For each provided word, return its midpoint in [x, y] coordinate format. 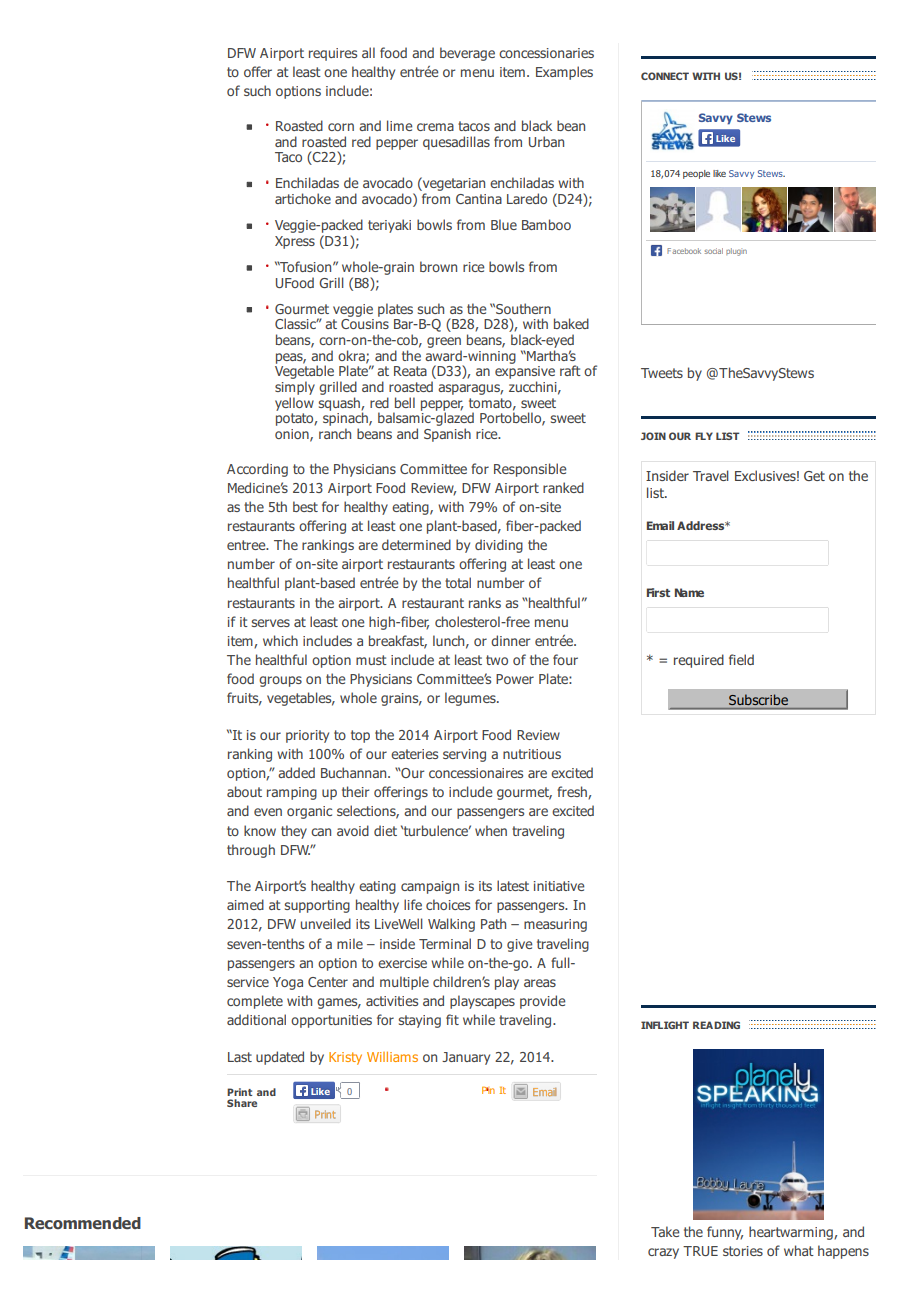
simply [295, 388]
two [497, 660]
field [741, 659]
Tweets [662, 373]
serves [271, 623]
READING [716, 1025]
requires [333, 54]
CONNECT [665, 76]
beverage [467, 54]
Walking [451, 925]
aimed [245, 904]
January [466, 1058]
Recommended [83, 1223]
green [444, 342]
